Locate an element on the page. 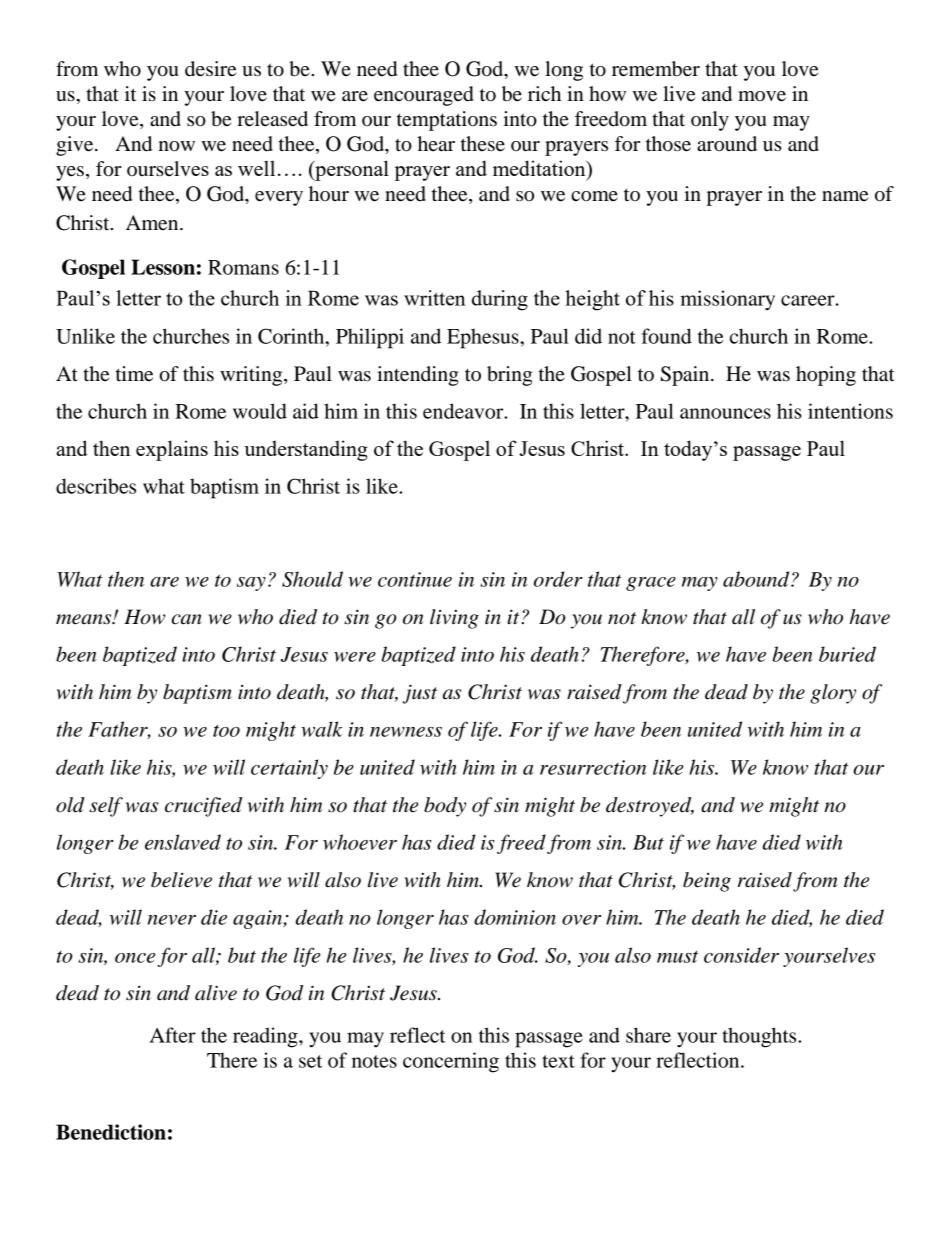 The image size is (952, 1233). desire is located at coordinates (210, 69).
